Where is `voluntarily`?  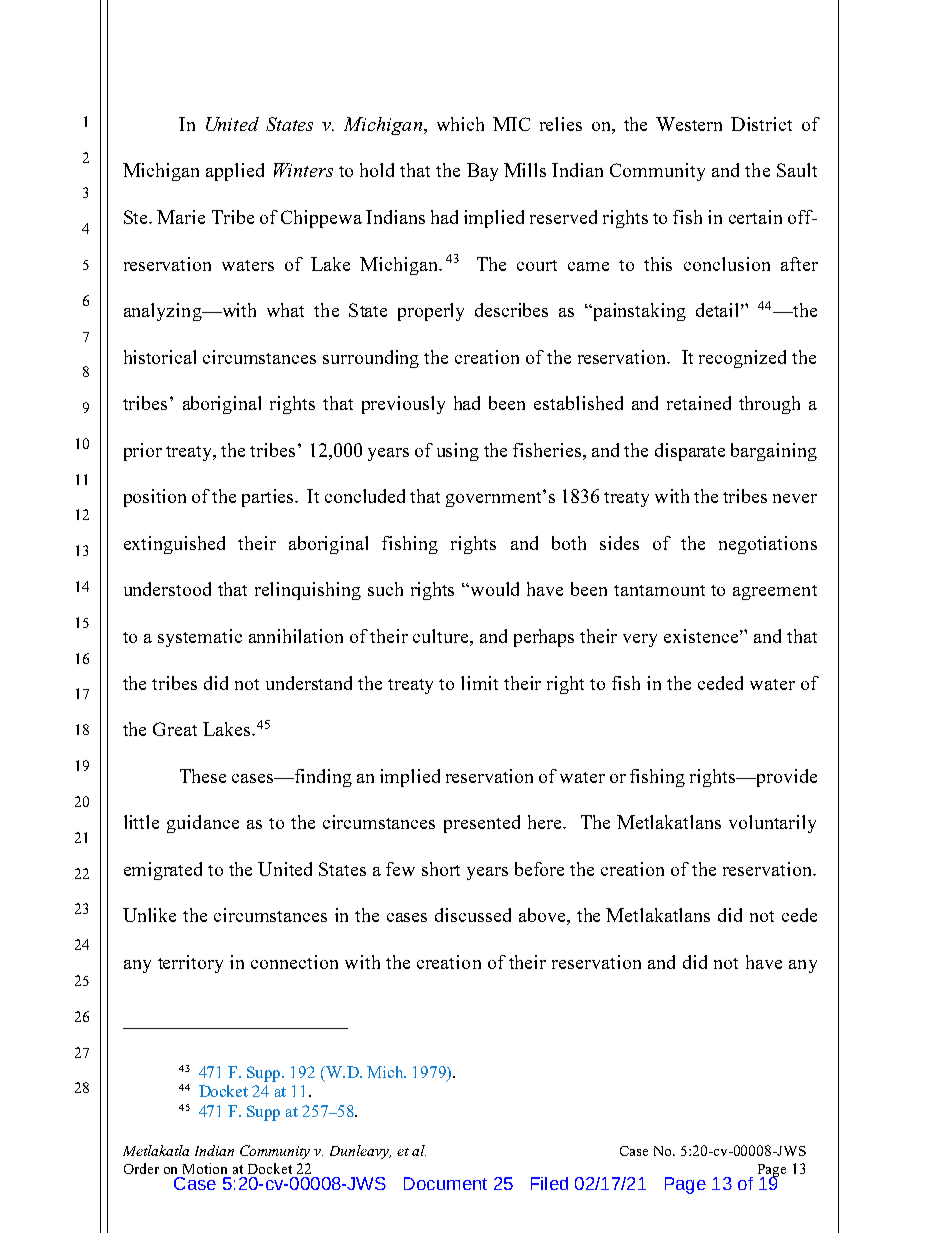
voluntarily is located at coordinates (772, 824).
